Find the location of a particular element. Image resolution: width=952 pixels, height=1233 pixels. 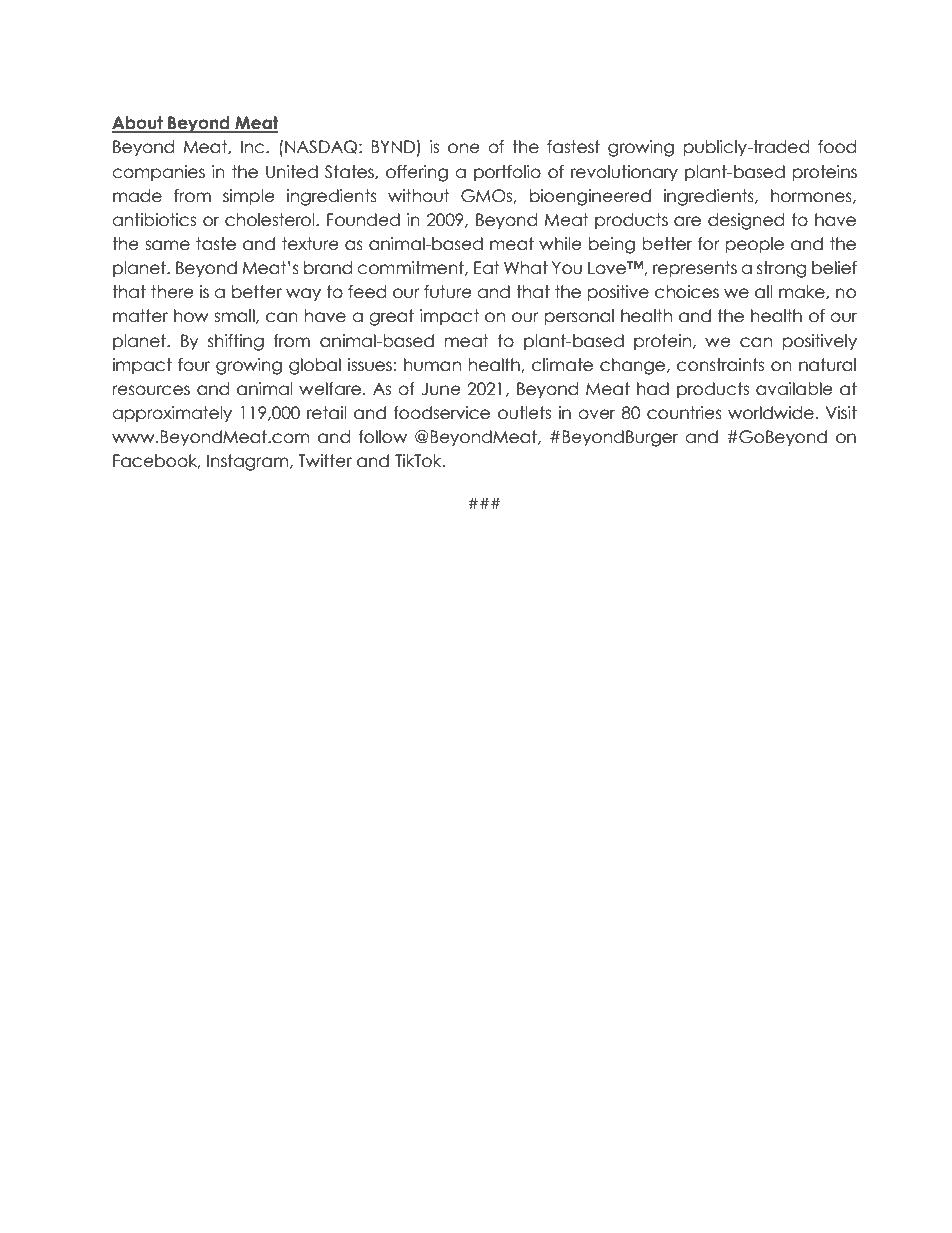

revolutionary is located at coordinates (624, 173).
